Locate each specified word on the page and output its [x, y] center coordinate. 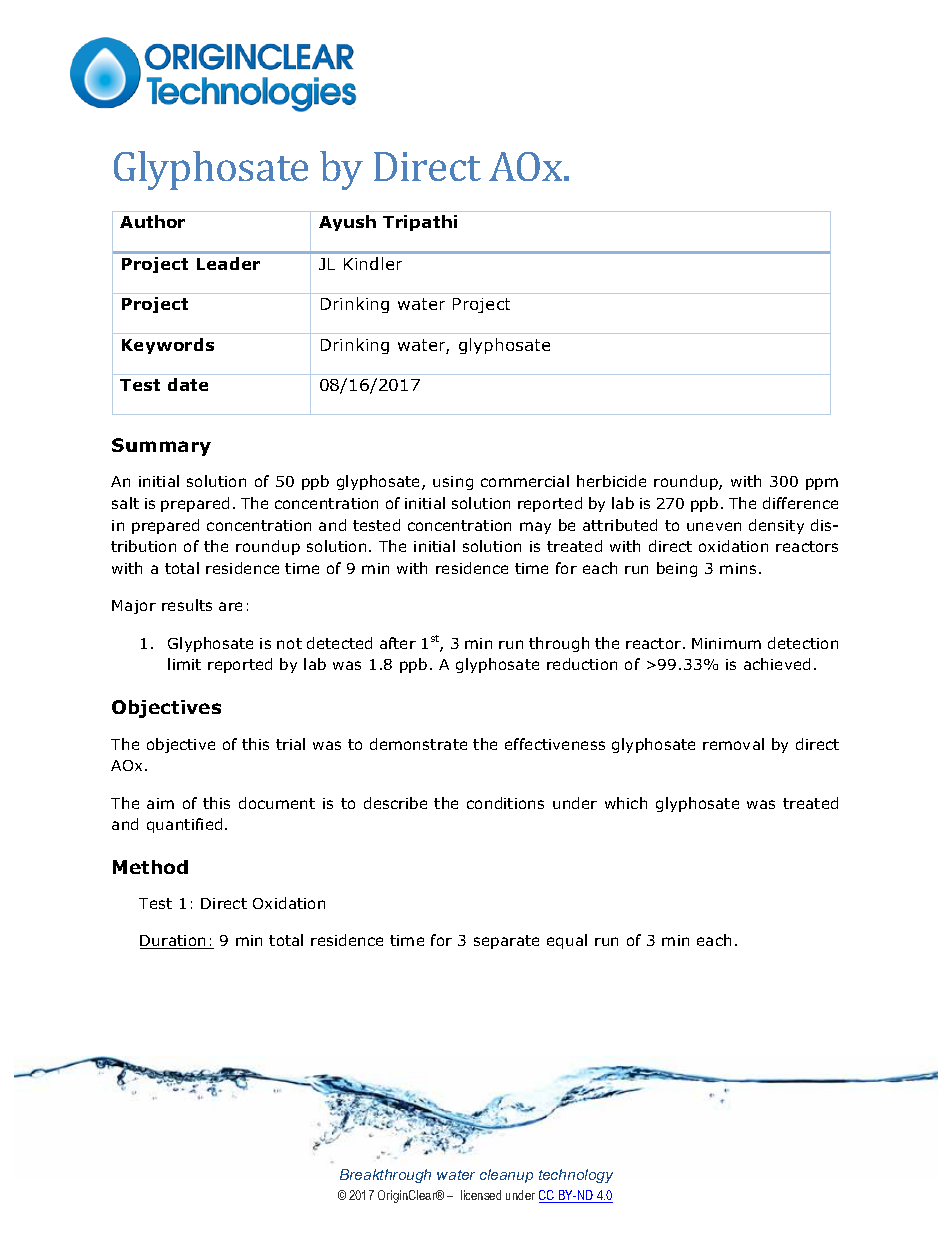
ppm [822, 484]
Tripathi [420, 223]
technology [576, 1176]
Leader [228, 263]
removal [733, 744]
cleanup [506, 1176]
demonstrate [418, 744]
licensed [481, 1195]
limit [184, 664]
